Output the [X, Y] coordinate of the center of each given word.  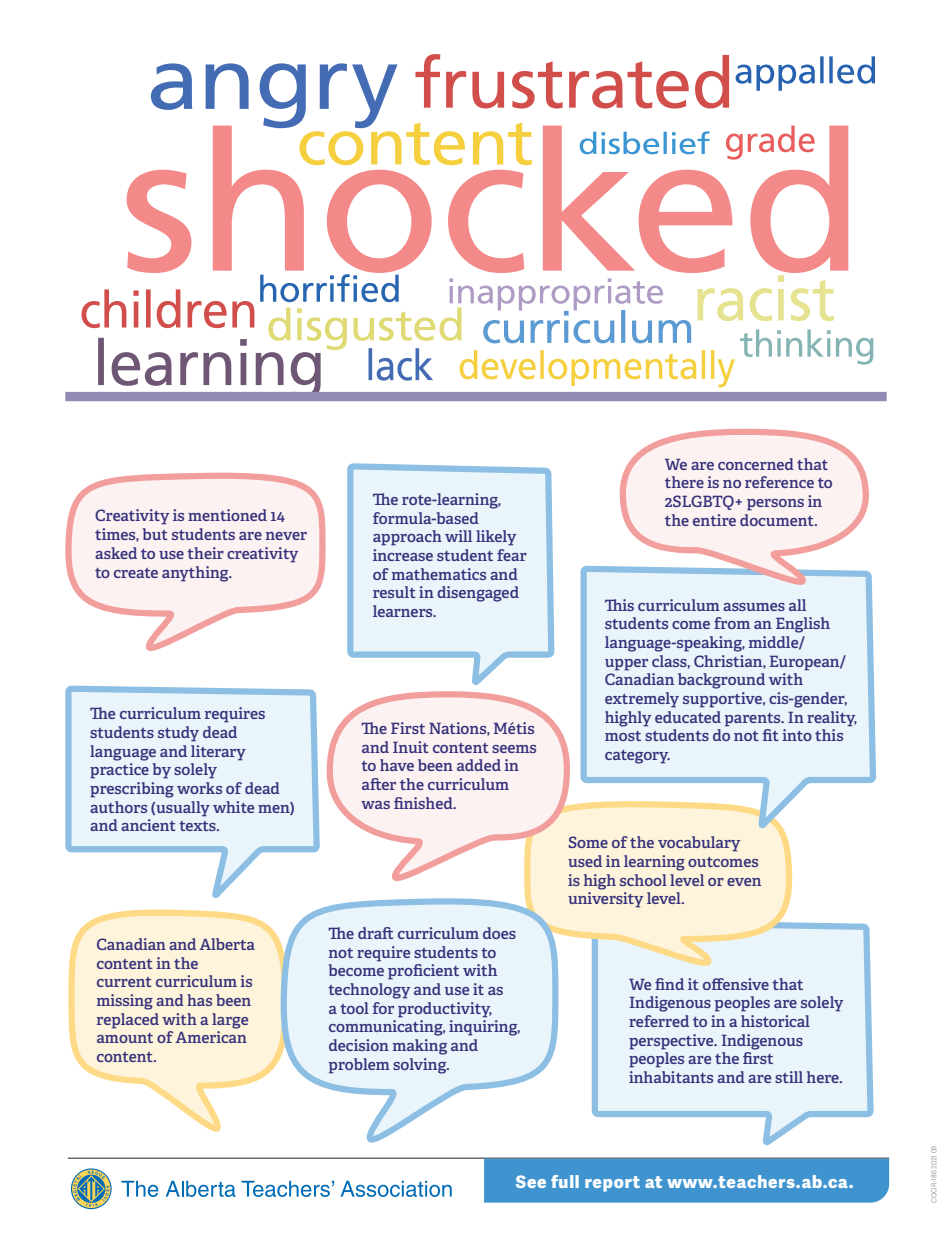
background [721, 681]
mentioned [227, 515]
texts [198, 826]
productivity [445, 1010]
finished [424, 803]
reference [779, 482]
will [458, 536]
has [199, 1000]
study [178, 734]
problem [359, 1066]
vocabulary [699, 844]
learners [404, 611]
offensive [736, 984]
